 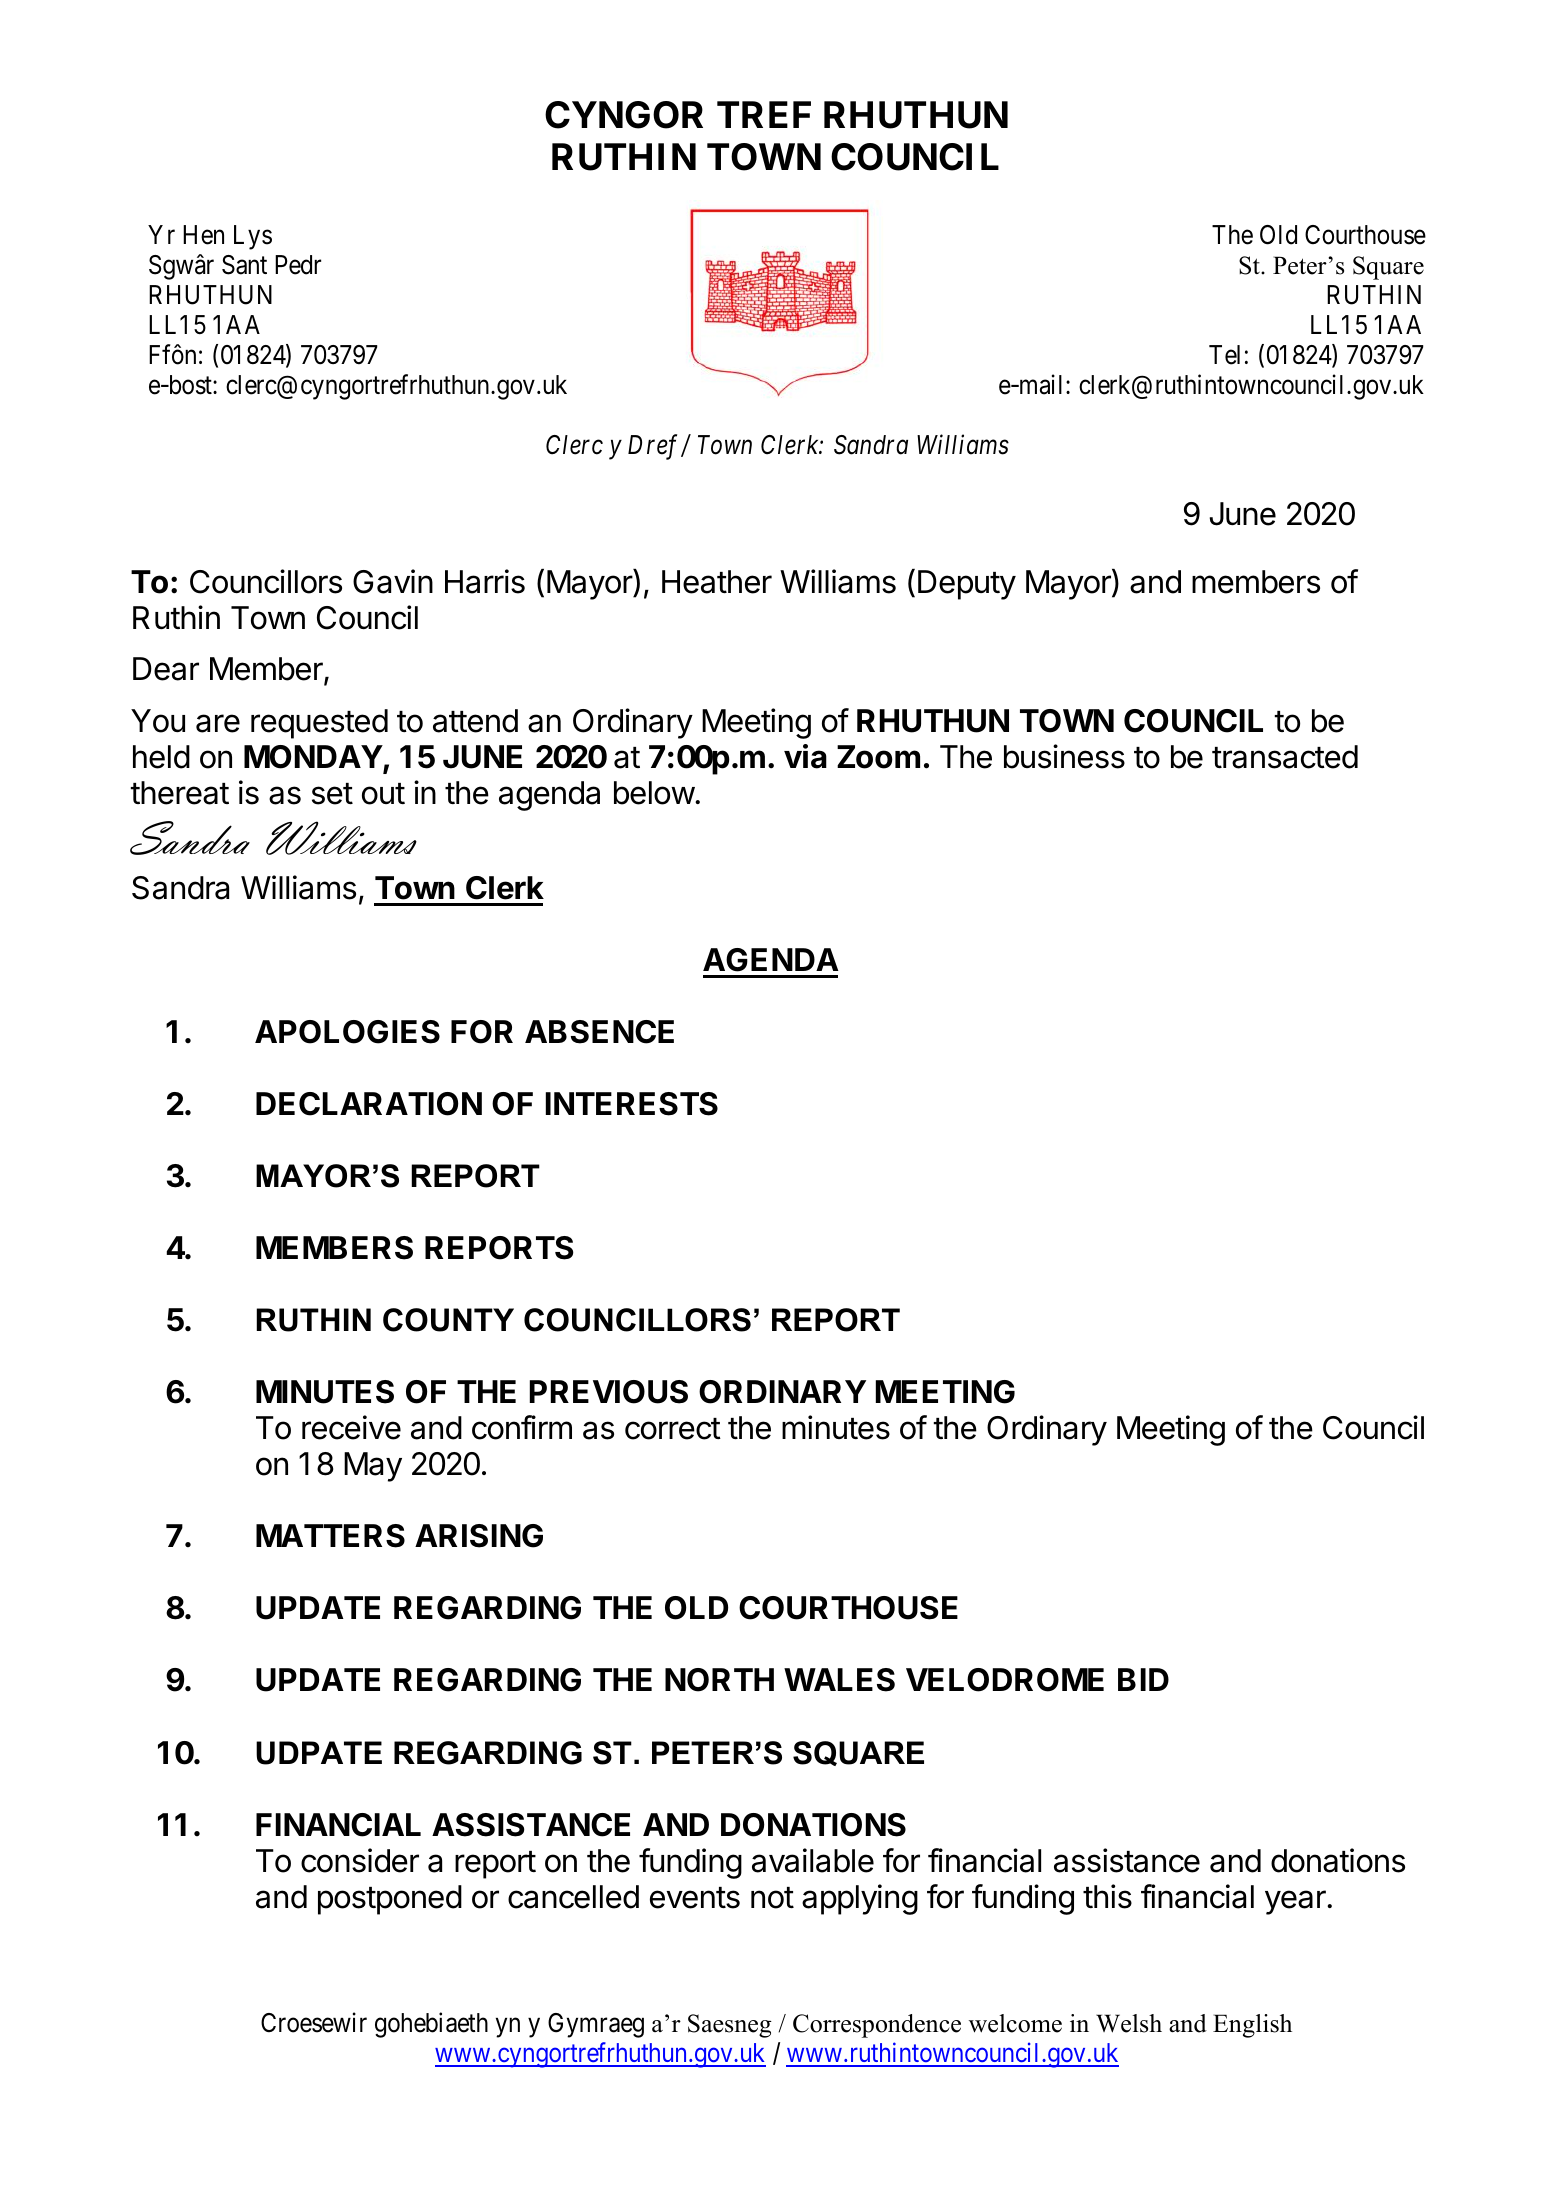 What do you see at coordinates (805, 756) in the document?
I see `via` at bounding box center [805, 756].
